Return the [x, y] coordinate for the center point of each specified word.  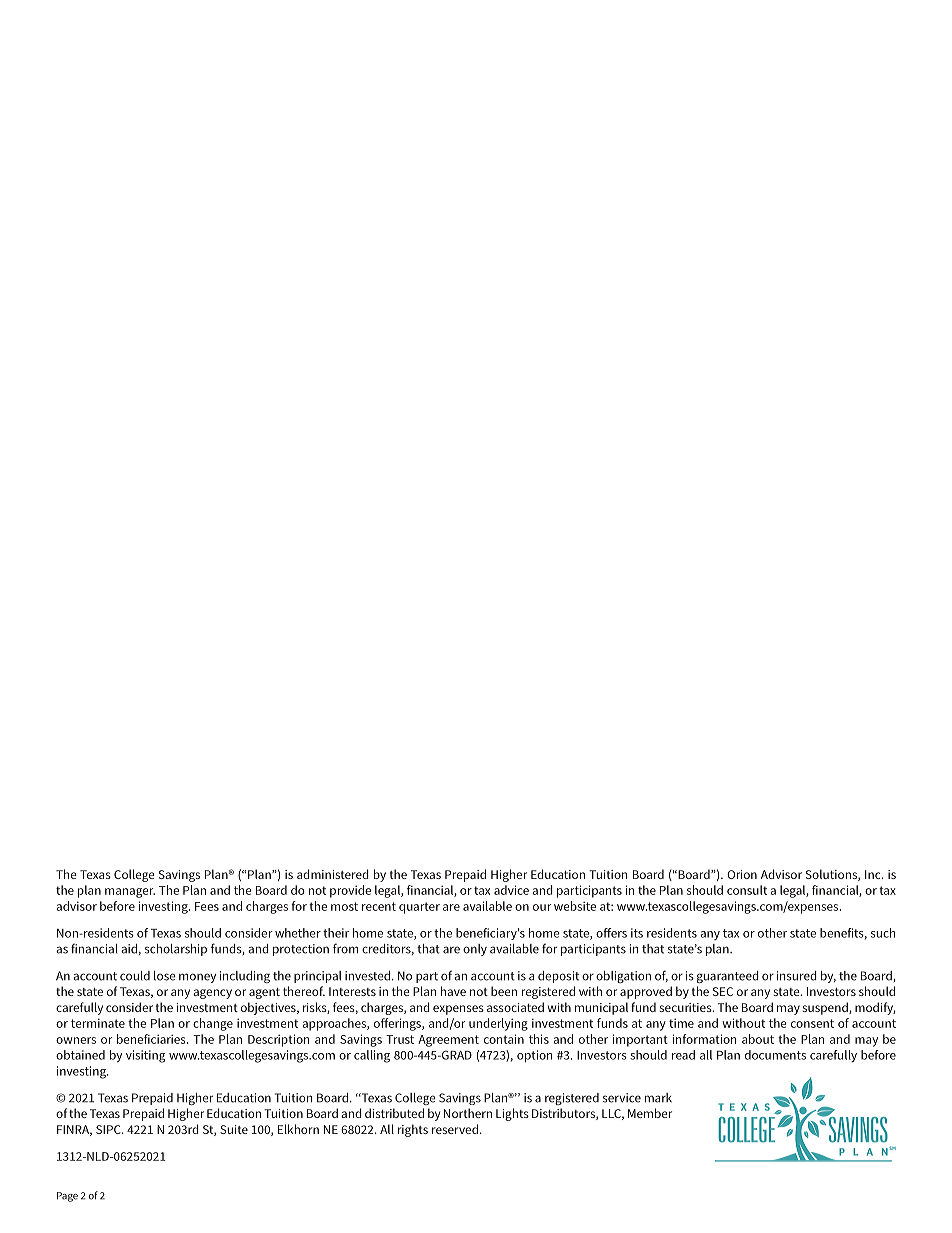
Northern [468, 1113]
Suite [234, 1129]
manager [130, 893]
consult [747, 890]
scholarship [176, 950]
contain [504, 1039]
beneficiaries [152, 1039]
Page [67, 1197]
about [758, 1039]
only [475, 950]
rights [413, 1130]
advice [511, 890]
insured [797, 976]
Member [650, 1113]
